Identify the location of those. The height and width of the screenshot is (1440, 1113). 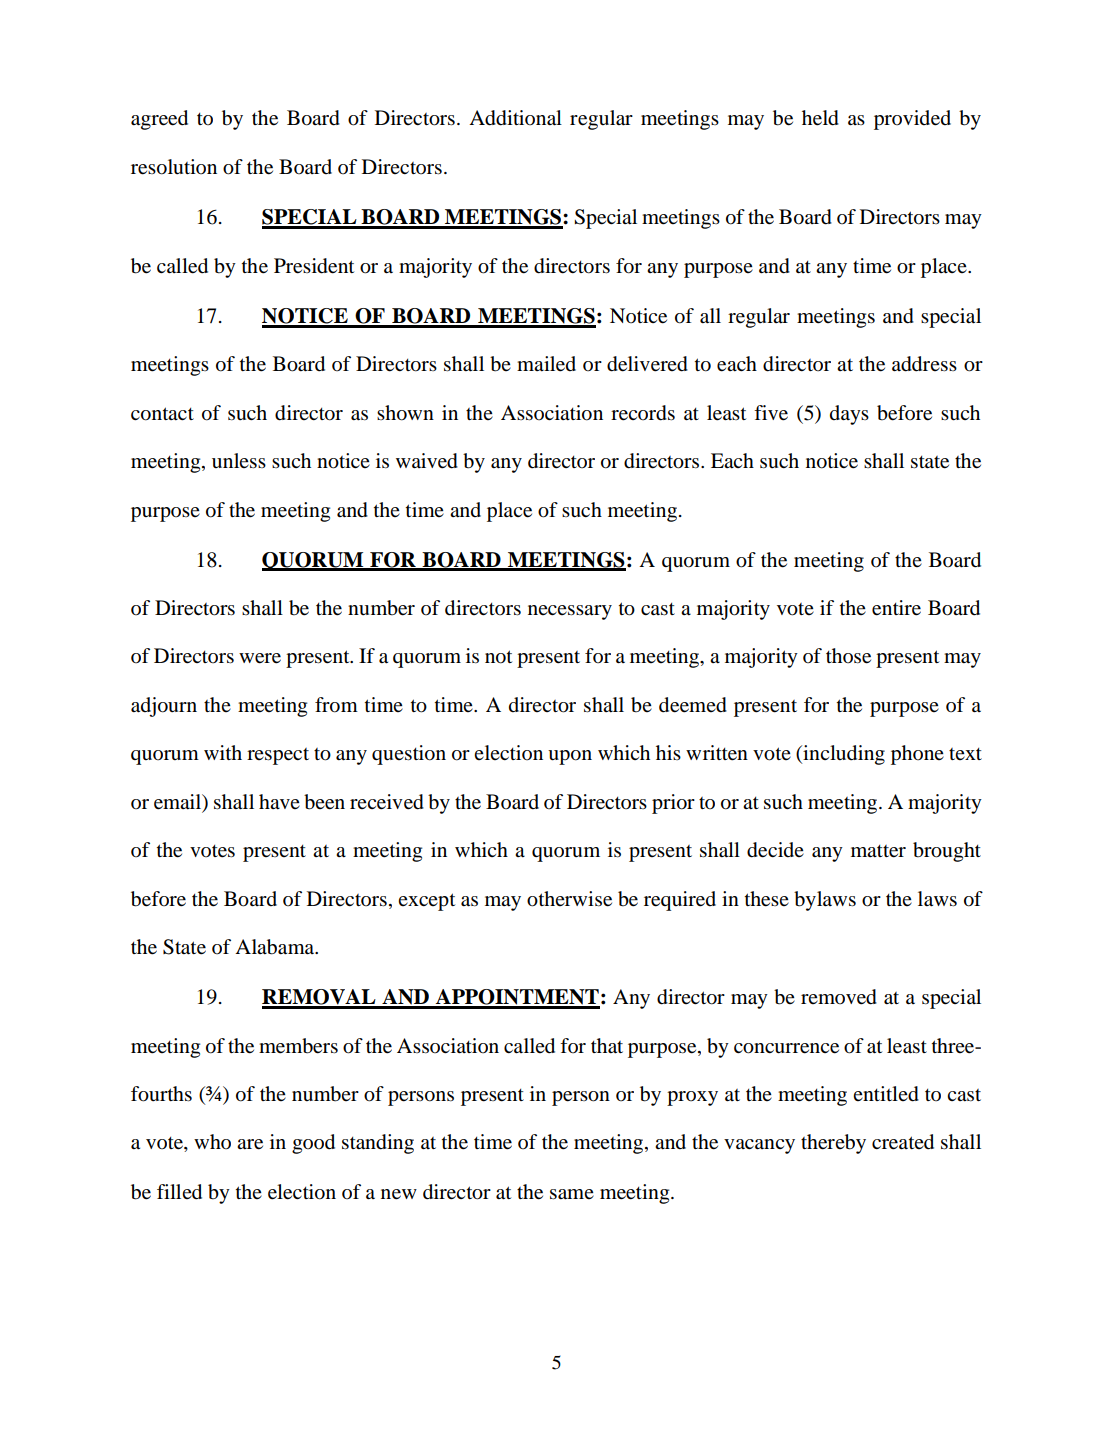
(848, 656).
